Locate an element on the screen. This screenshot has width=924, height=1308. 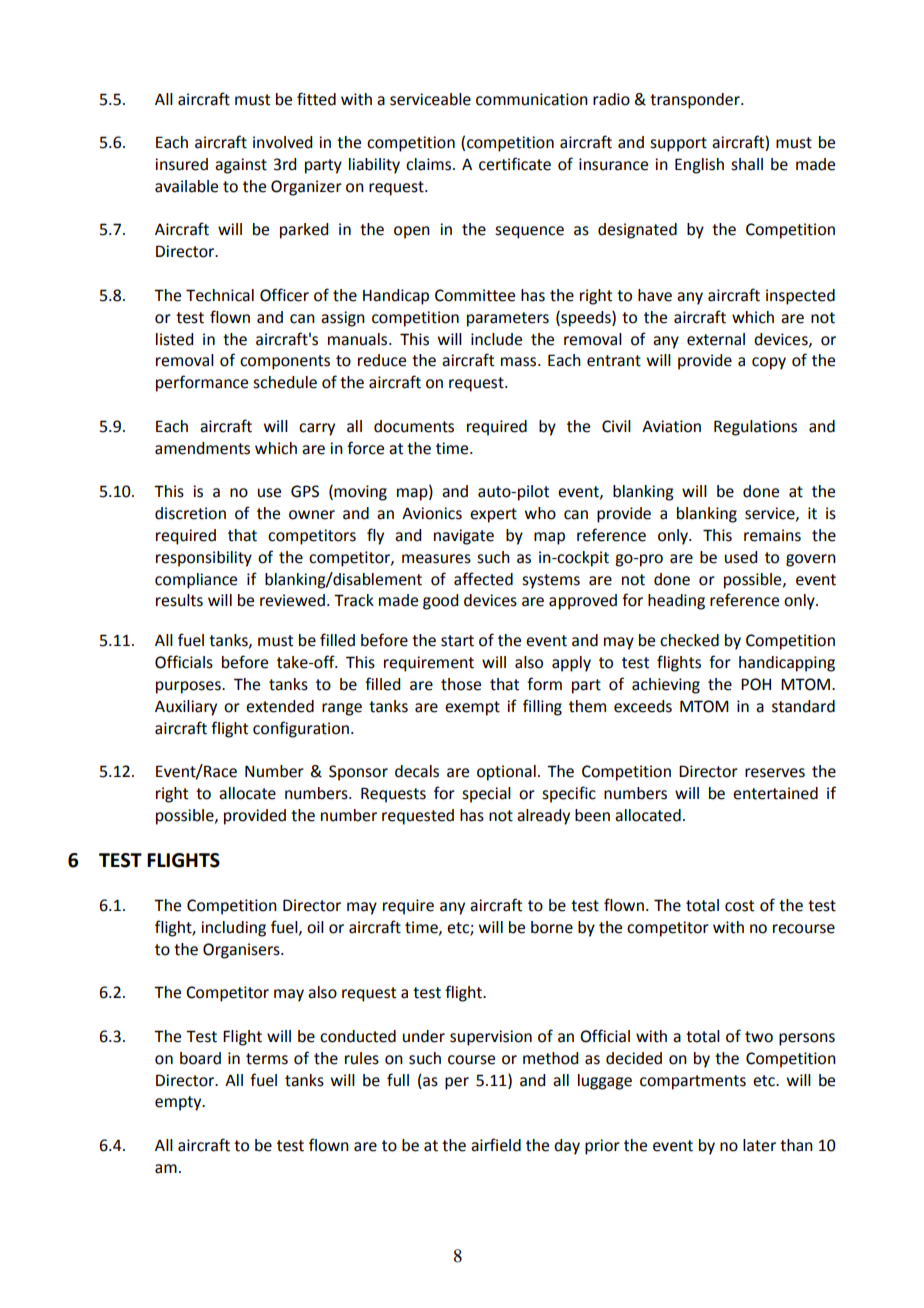
entertained is located at coordinates (775, 793).
